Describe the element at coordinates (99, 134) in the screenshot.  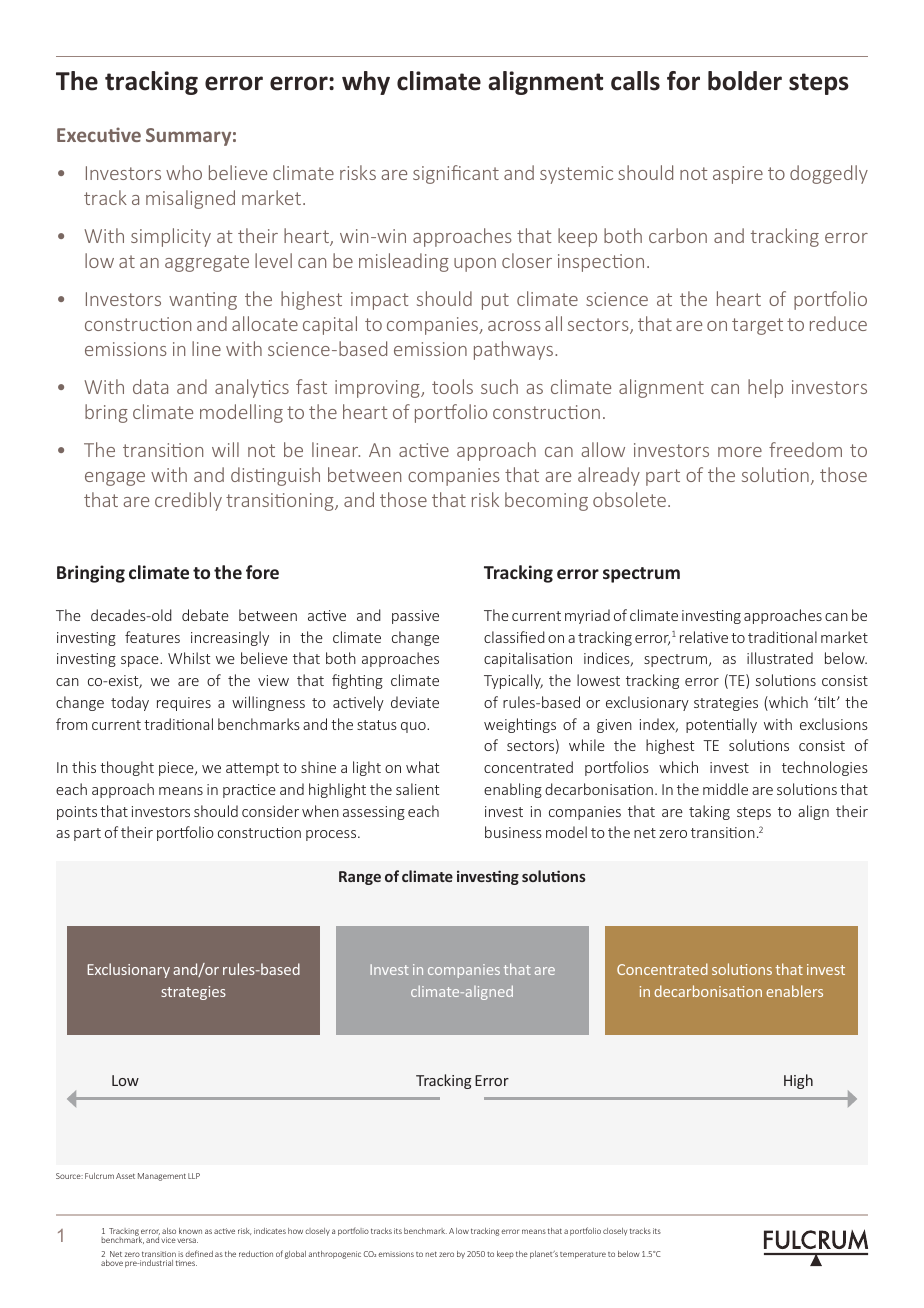
I see `Executive` at that location.
